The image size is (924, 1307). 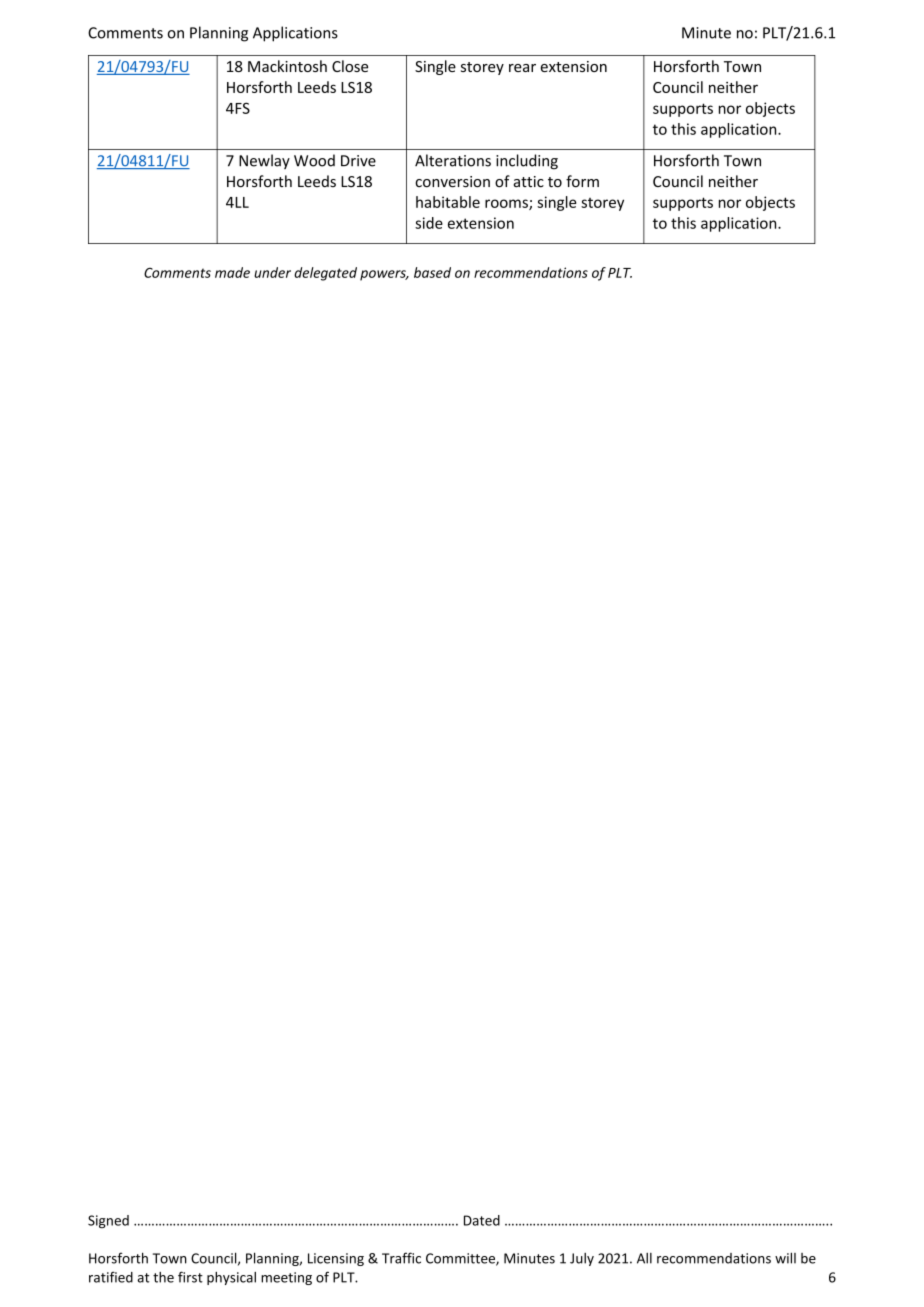 I want to click on based, so click(x=432, y=272).
